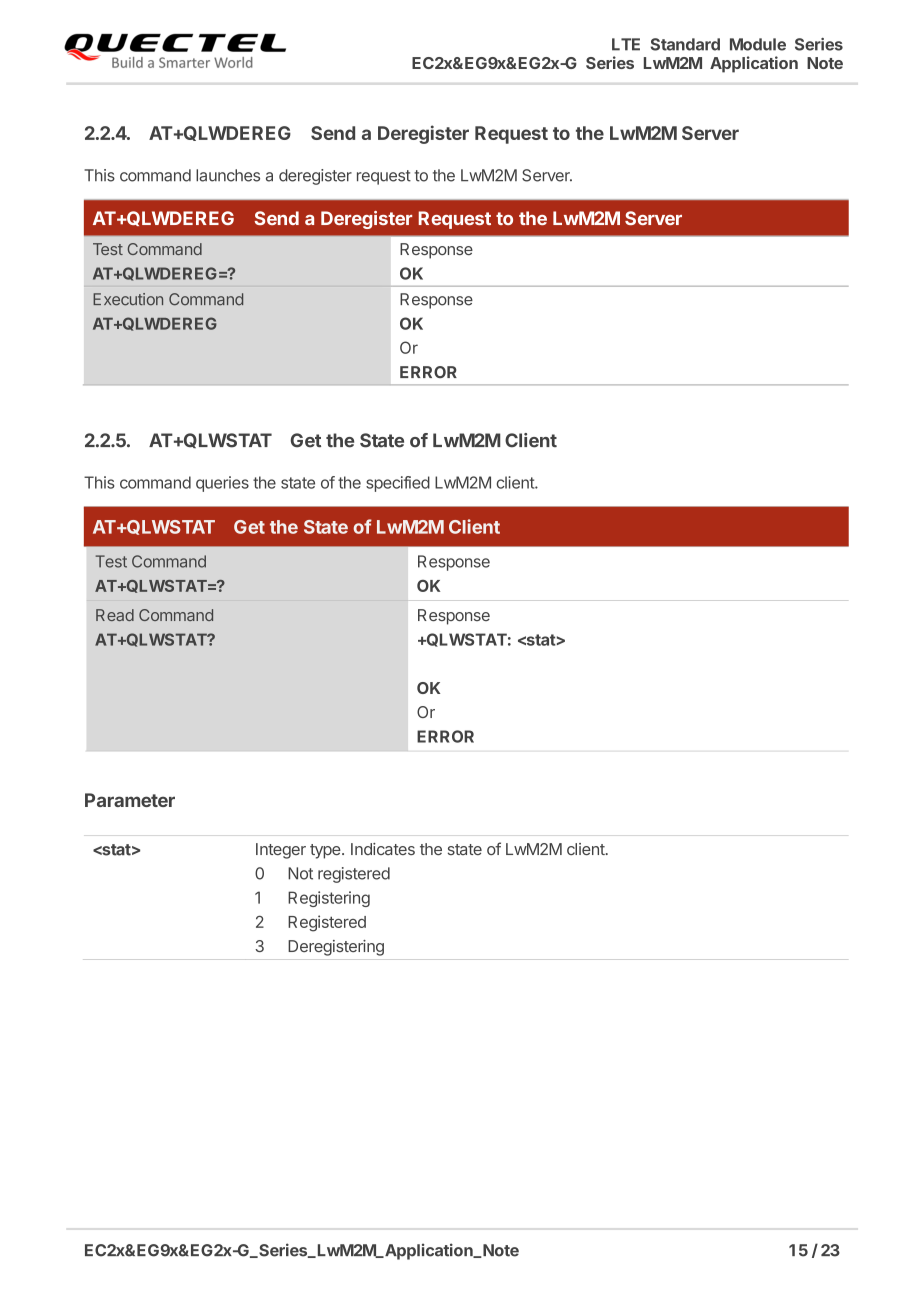 The image size is (924, 1308). Describe the element at coordinates (326, 851) in the page. I see `type` at that location.
